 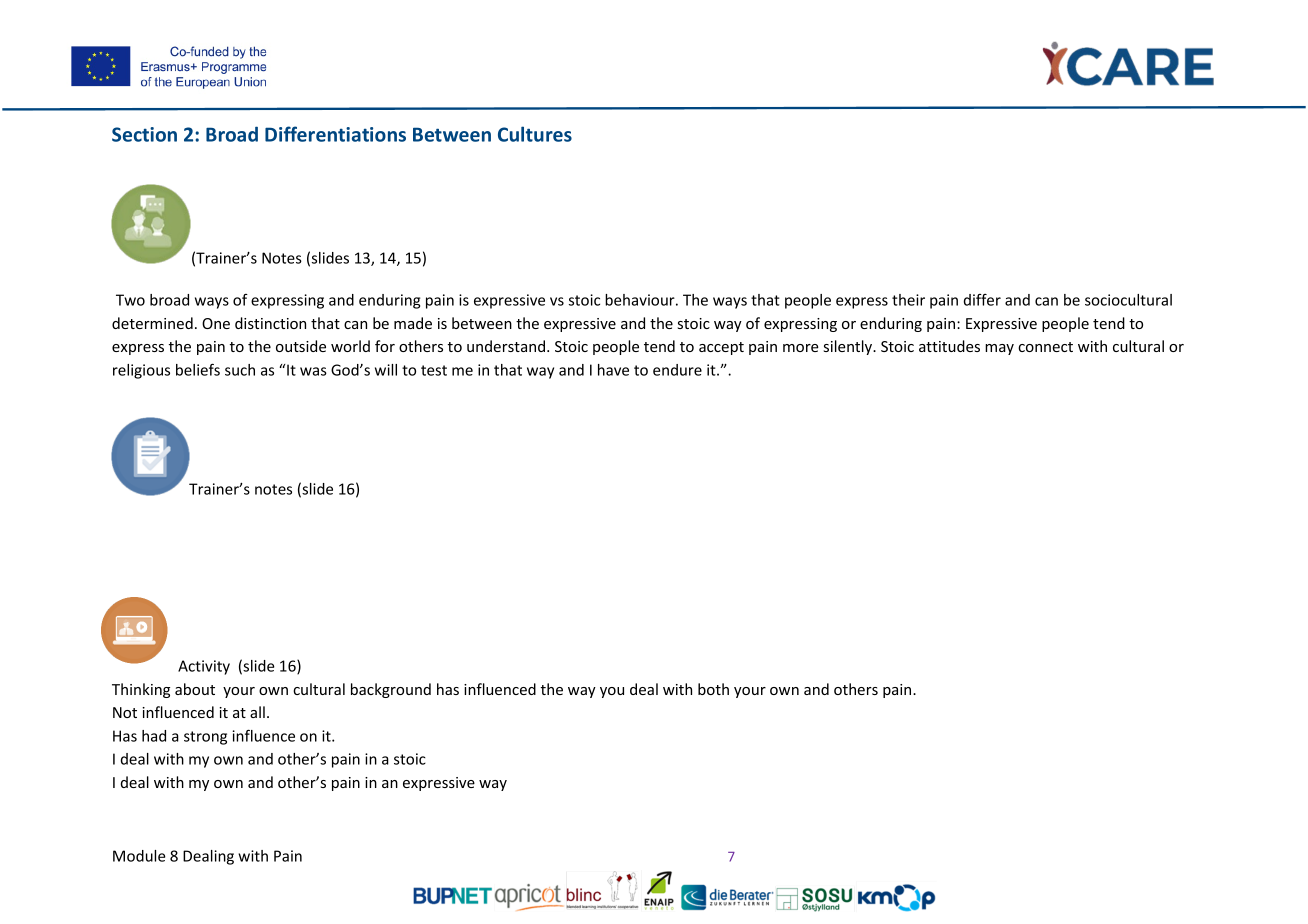 What do you see at coordinates (144, 134) in the screenshot?
I see `Section` at bounding box center [144, 134].
